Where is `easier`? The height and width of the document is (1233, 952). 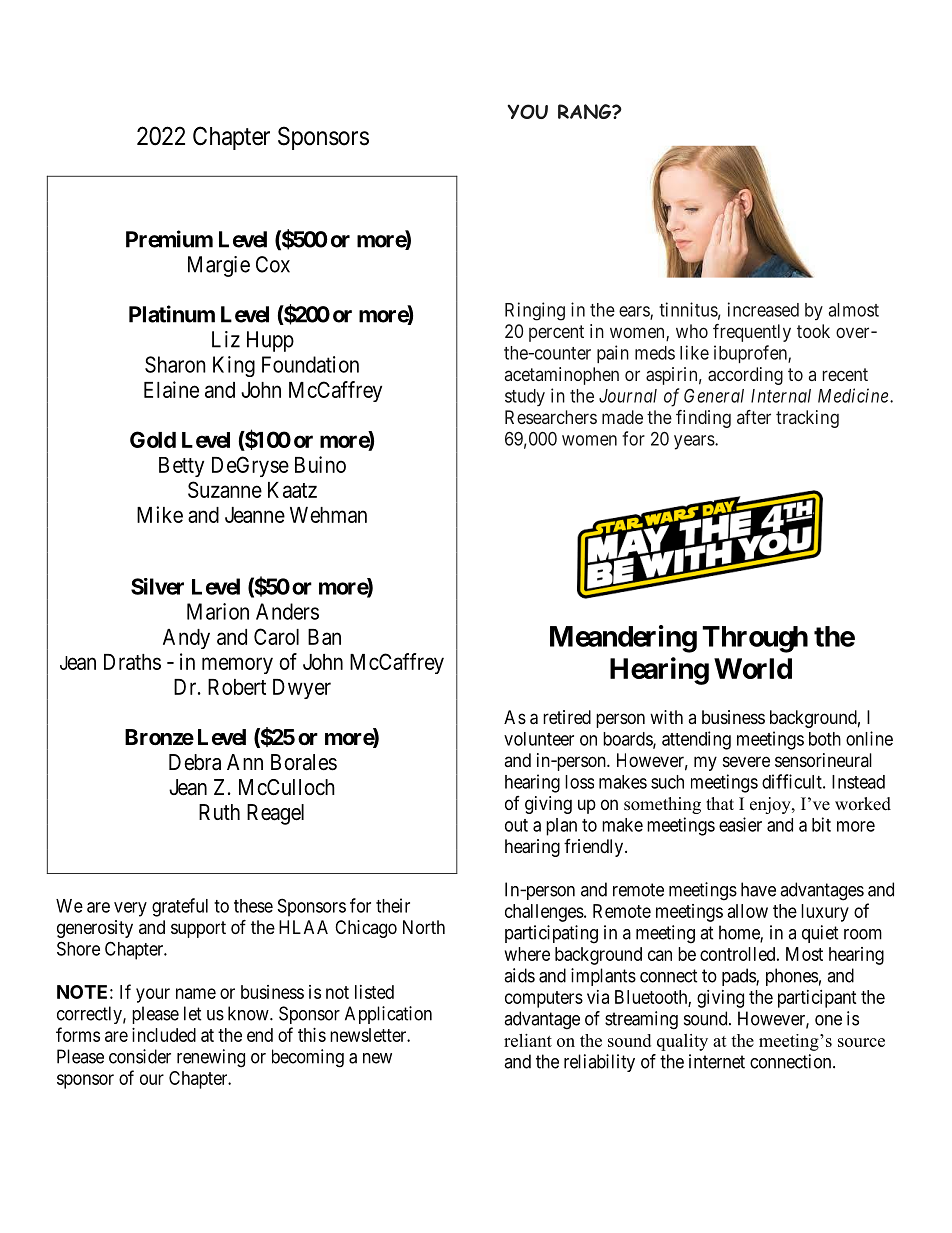
easier is located at coordinates (740, 824).
